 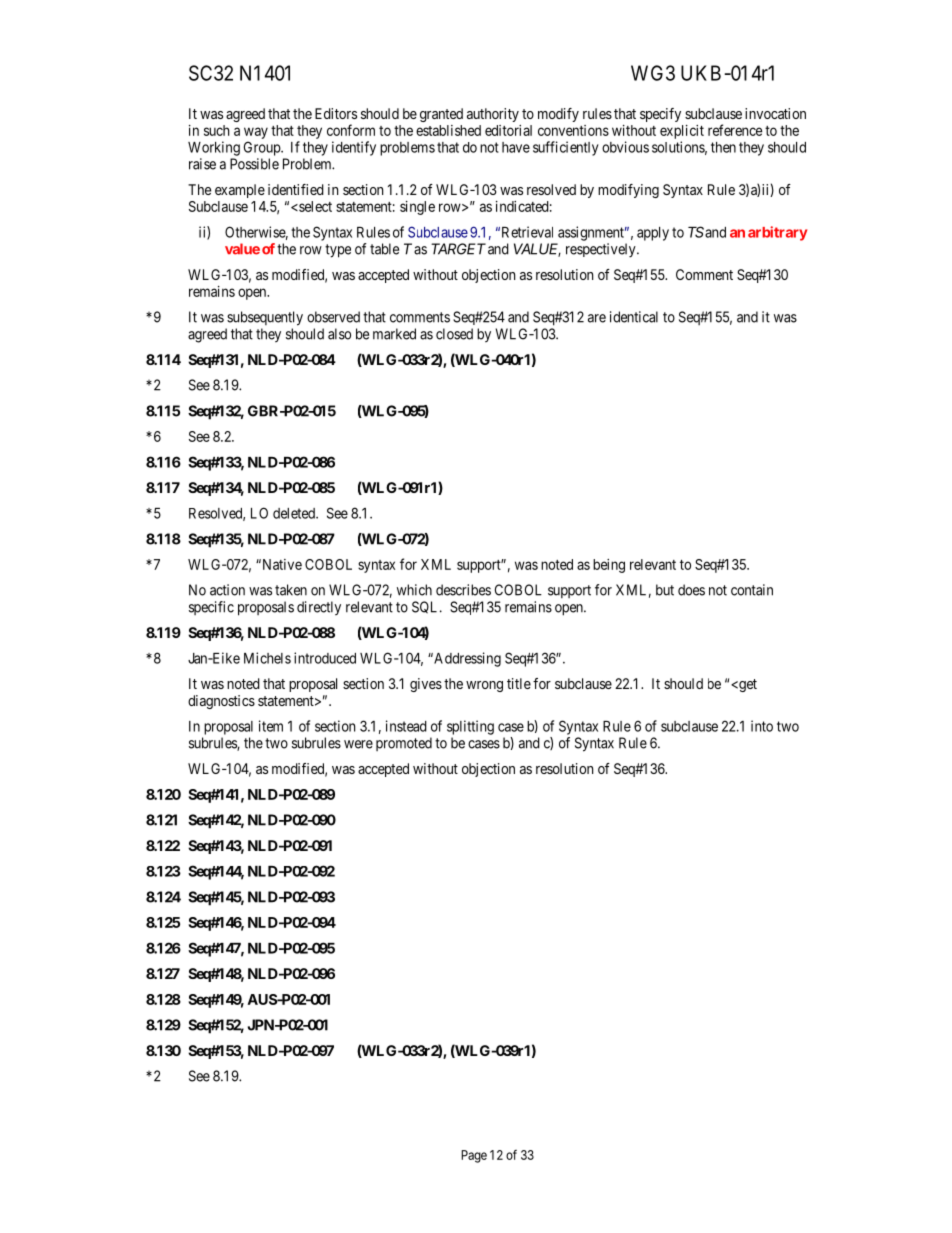 I want to click on describes, so click(x=463, y=590).
